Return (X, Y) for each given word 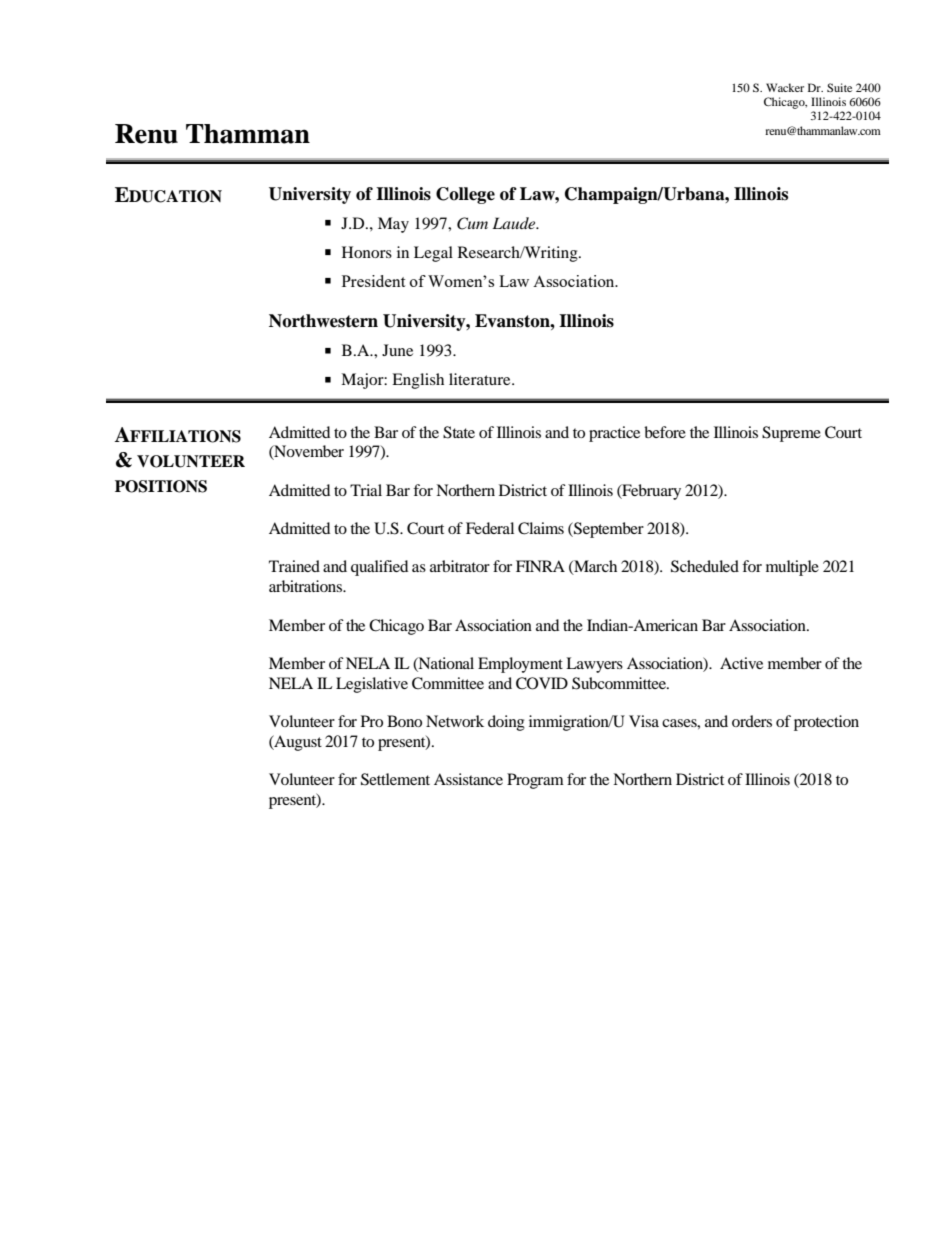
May (393, 225)
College (465, 195)
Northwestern (323, 321)
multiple (792, 568)
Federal (490, 528)
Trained (294, 566)
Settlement (395, 779)
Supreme (791, 434)
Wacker (785, 87)
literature (481, 379)
